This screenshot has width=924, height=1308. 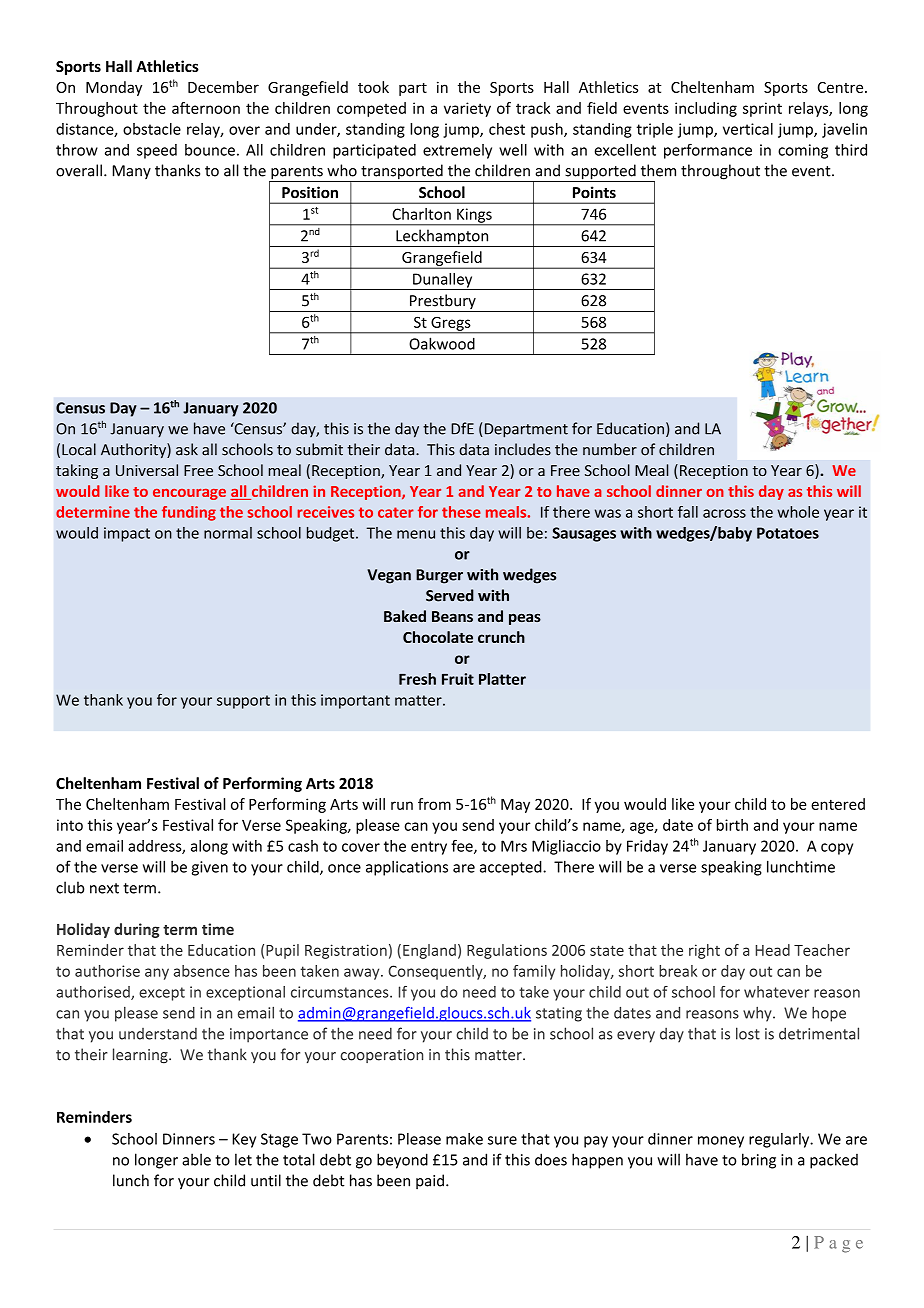 What do you see at coordinates (788, 533) in the screenshot?
I see `Potatoes` at bounding box center [788, 533].
